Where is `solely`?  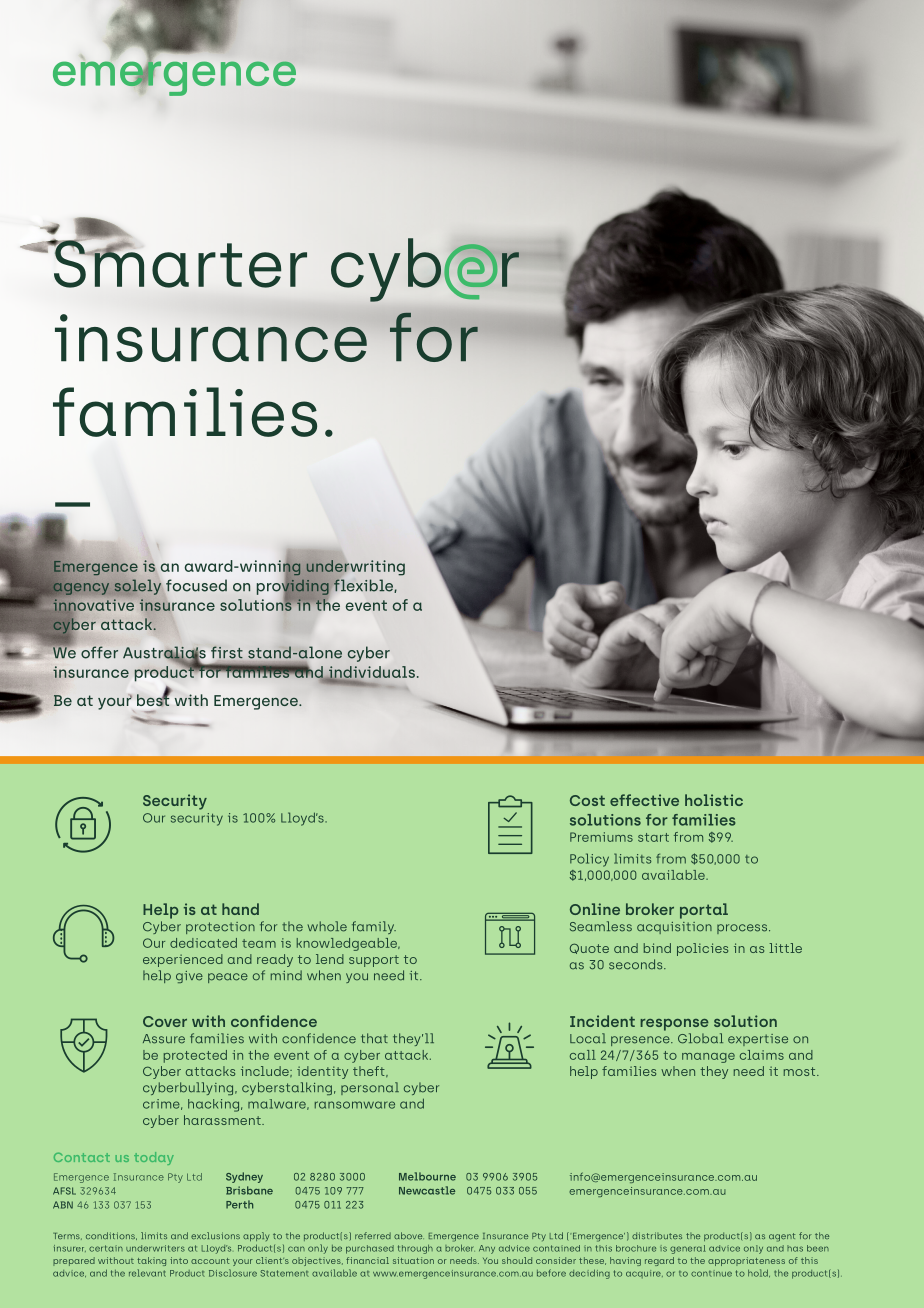 solely is located at coordinates (139, 586).
